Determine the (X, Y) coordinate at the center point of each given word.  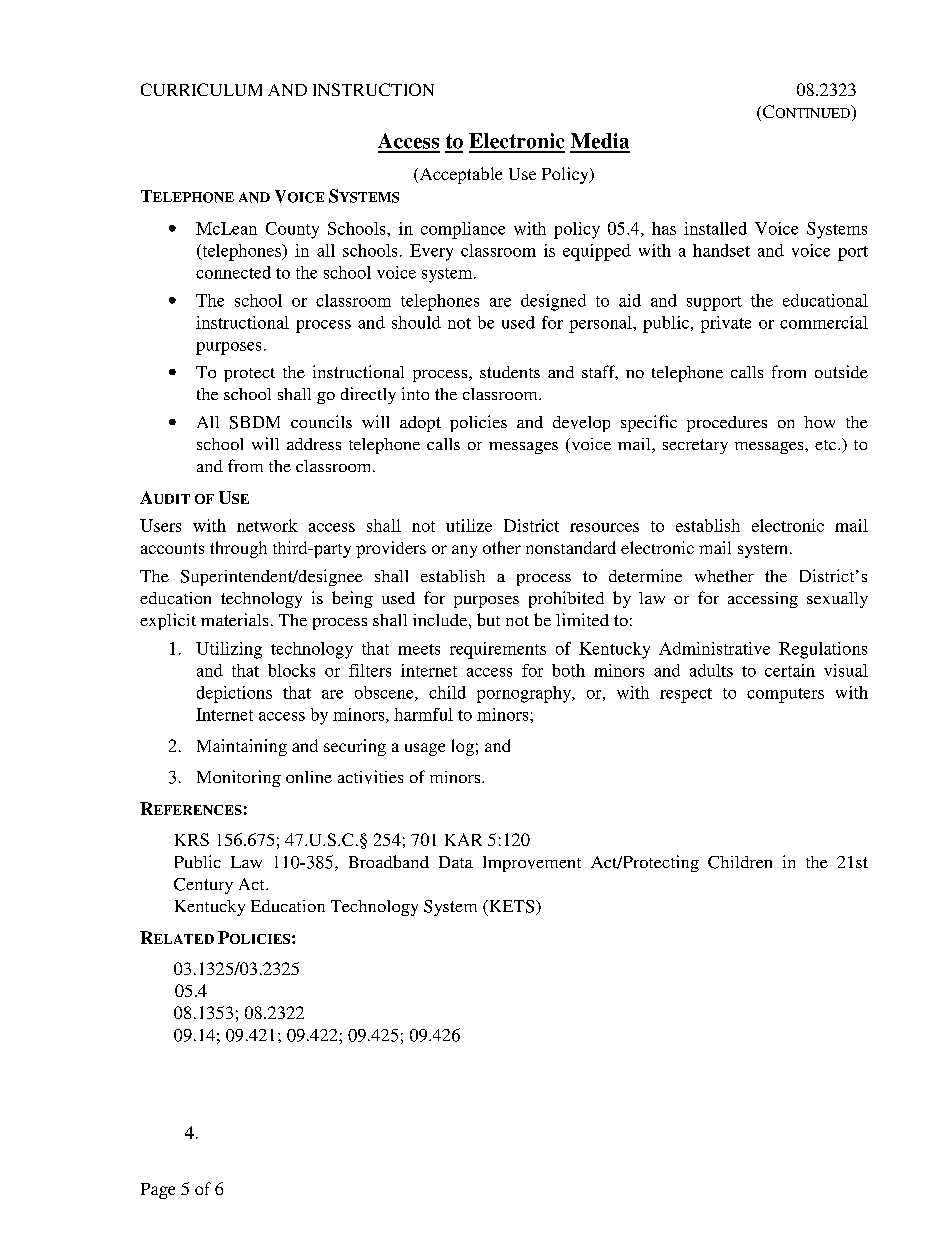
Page (158, 1191)
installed (715, 228)
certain (790, 670)
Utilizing (229, 650)
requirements (498, 650)
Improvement (532, 864)
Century (203, 886)
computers (785, 695)
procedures (727, 424)
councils (321, 421)
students (510, 372)
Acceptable (459, 175)
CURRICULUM (201, 89)
